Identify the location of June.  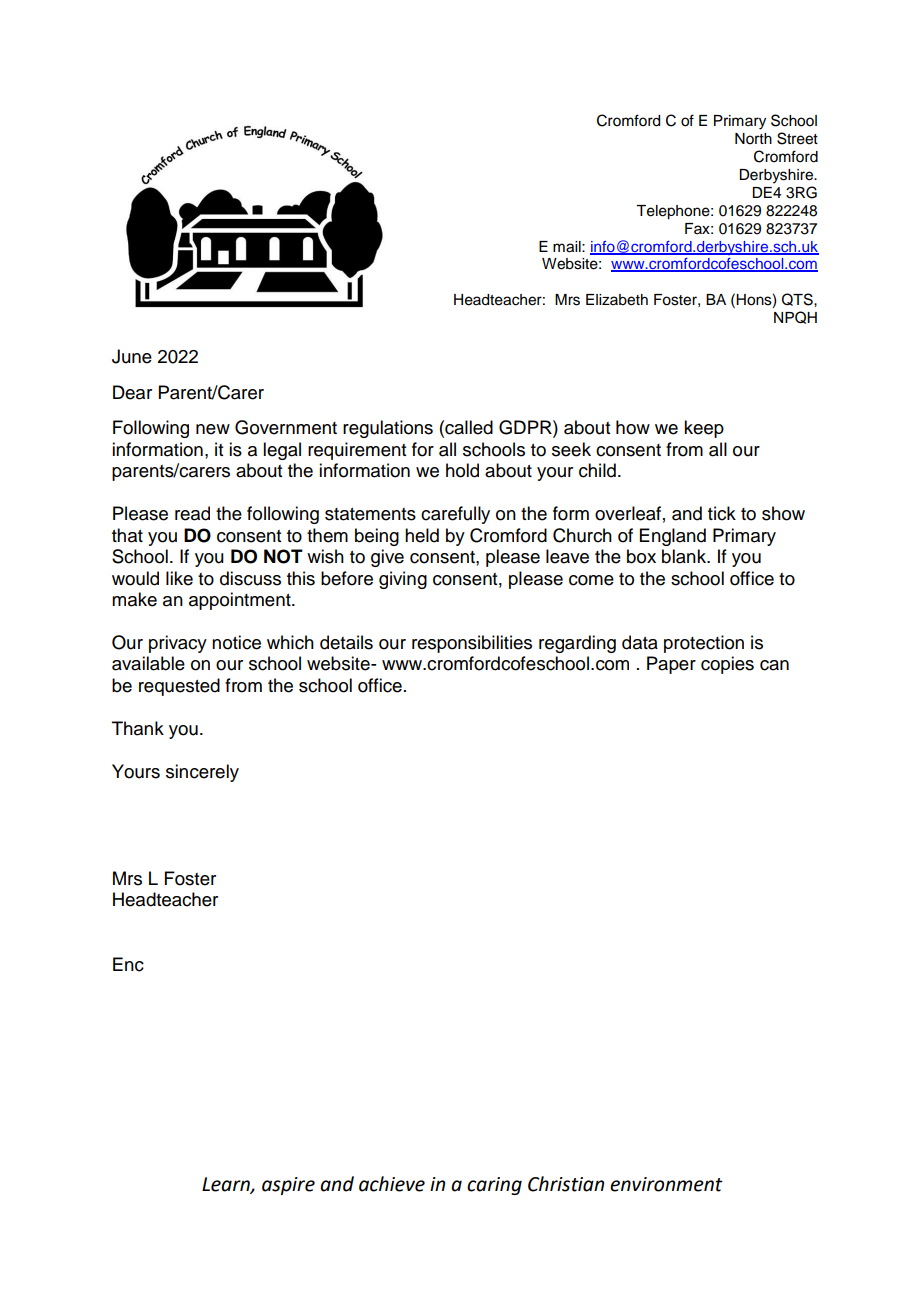
(132, 356).
